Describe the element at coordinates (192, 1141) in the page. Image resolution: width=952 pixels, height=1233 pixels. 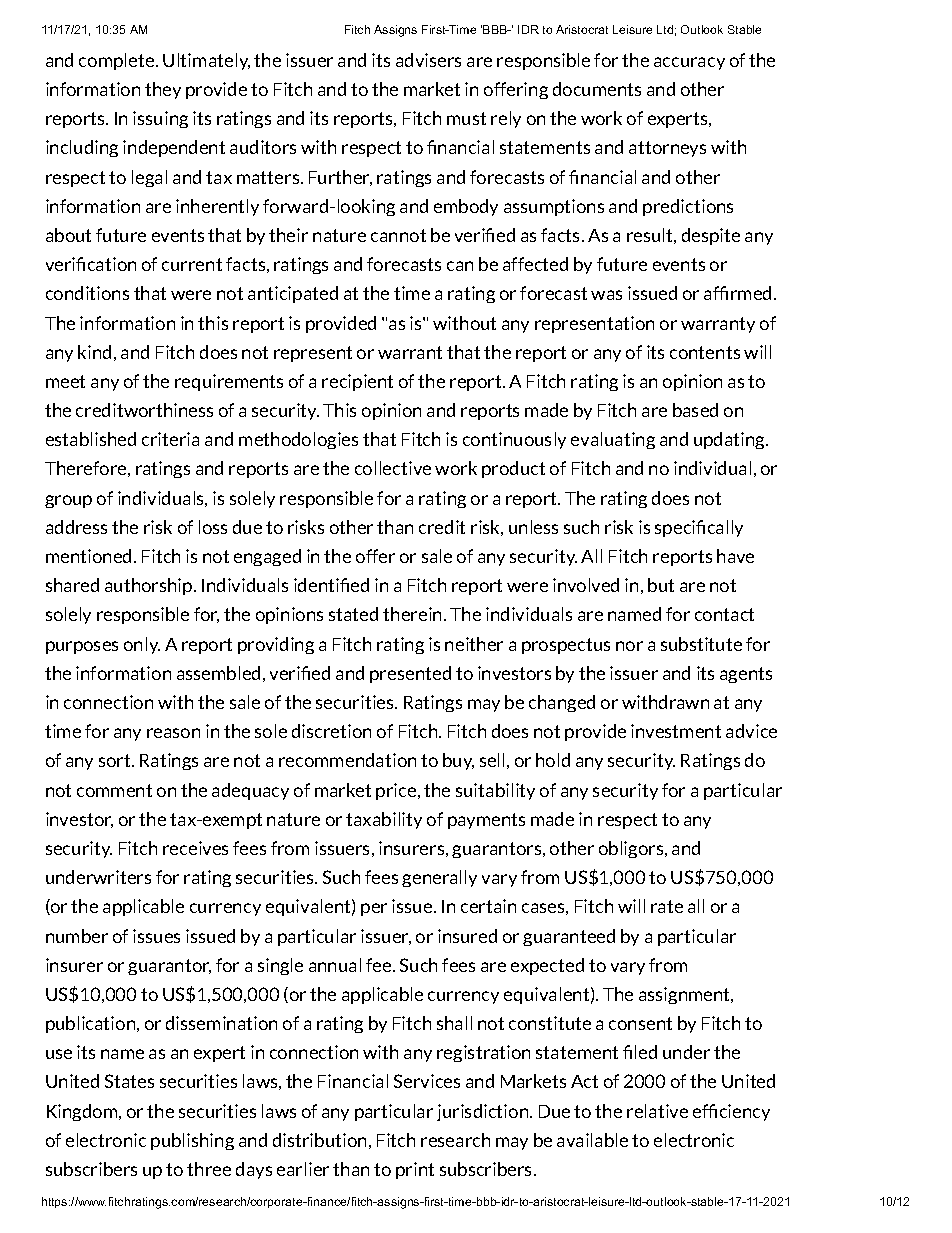
I see `publishing` at that location.
